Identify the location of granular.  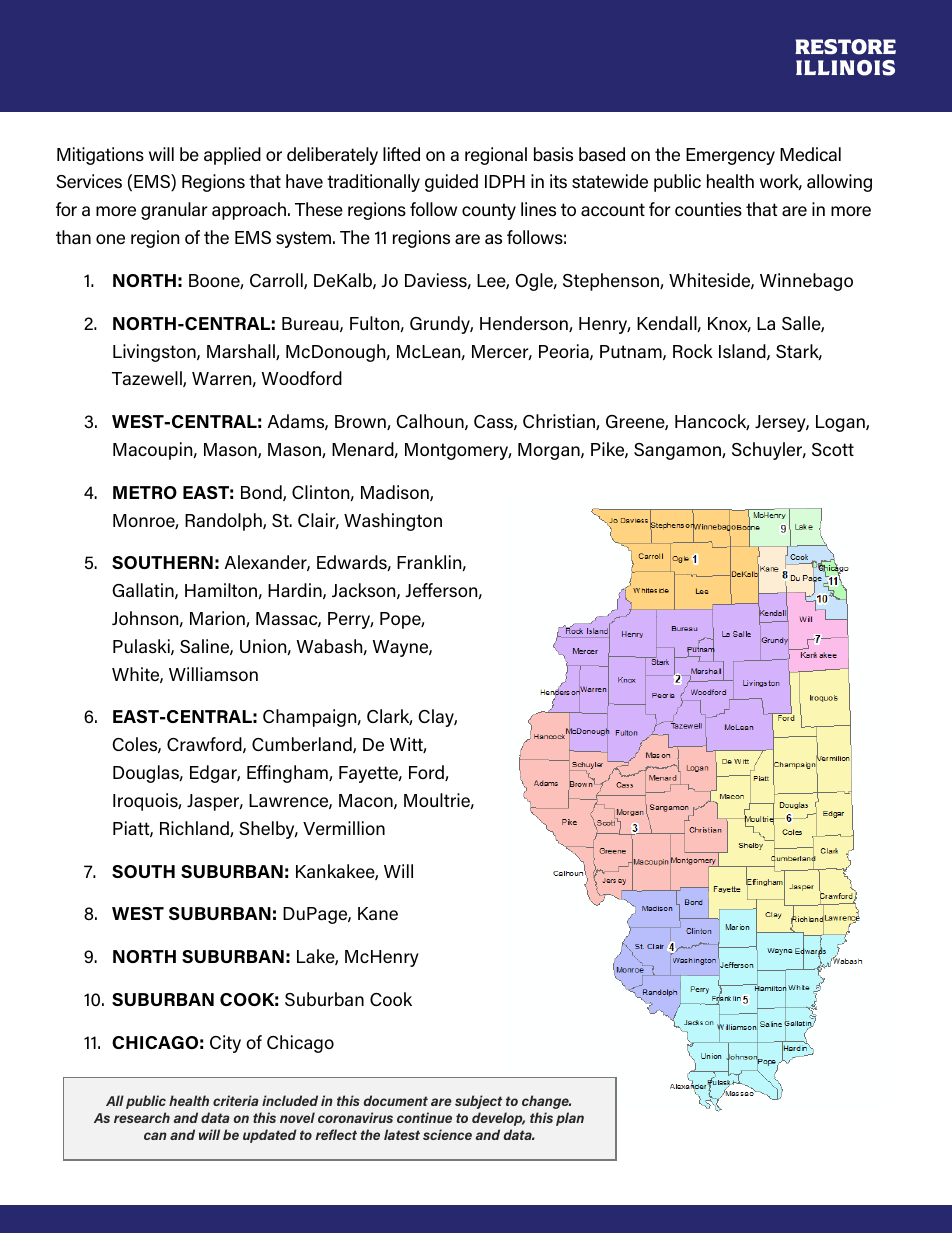
(174, 211).
